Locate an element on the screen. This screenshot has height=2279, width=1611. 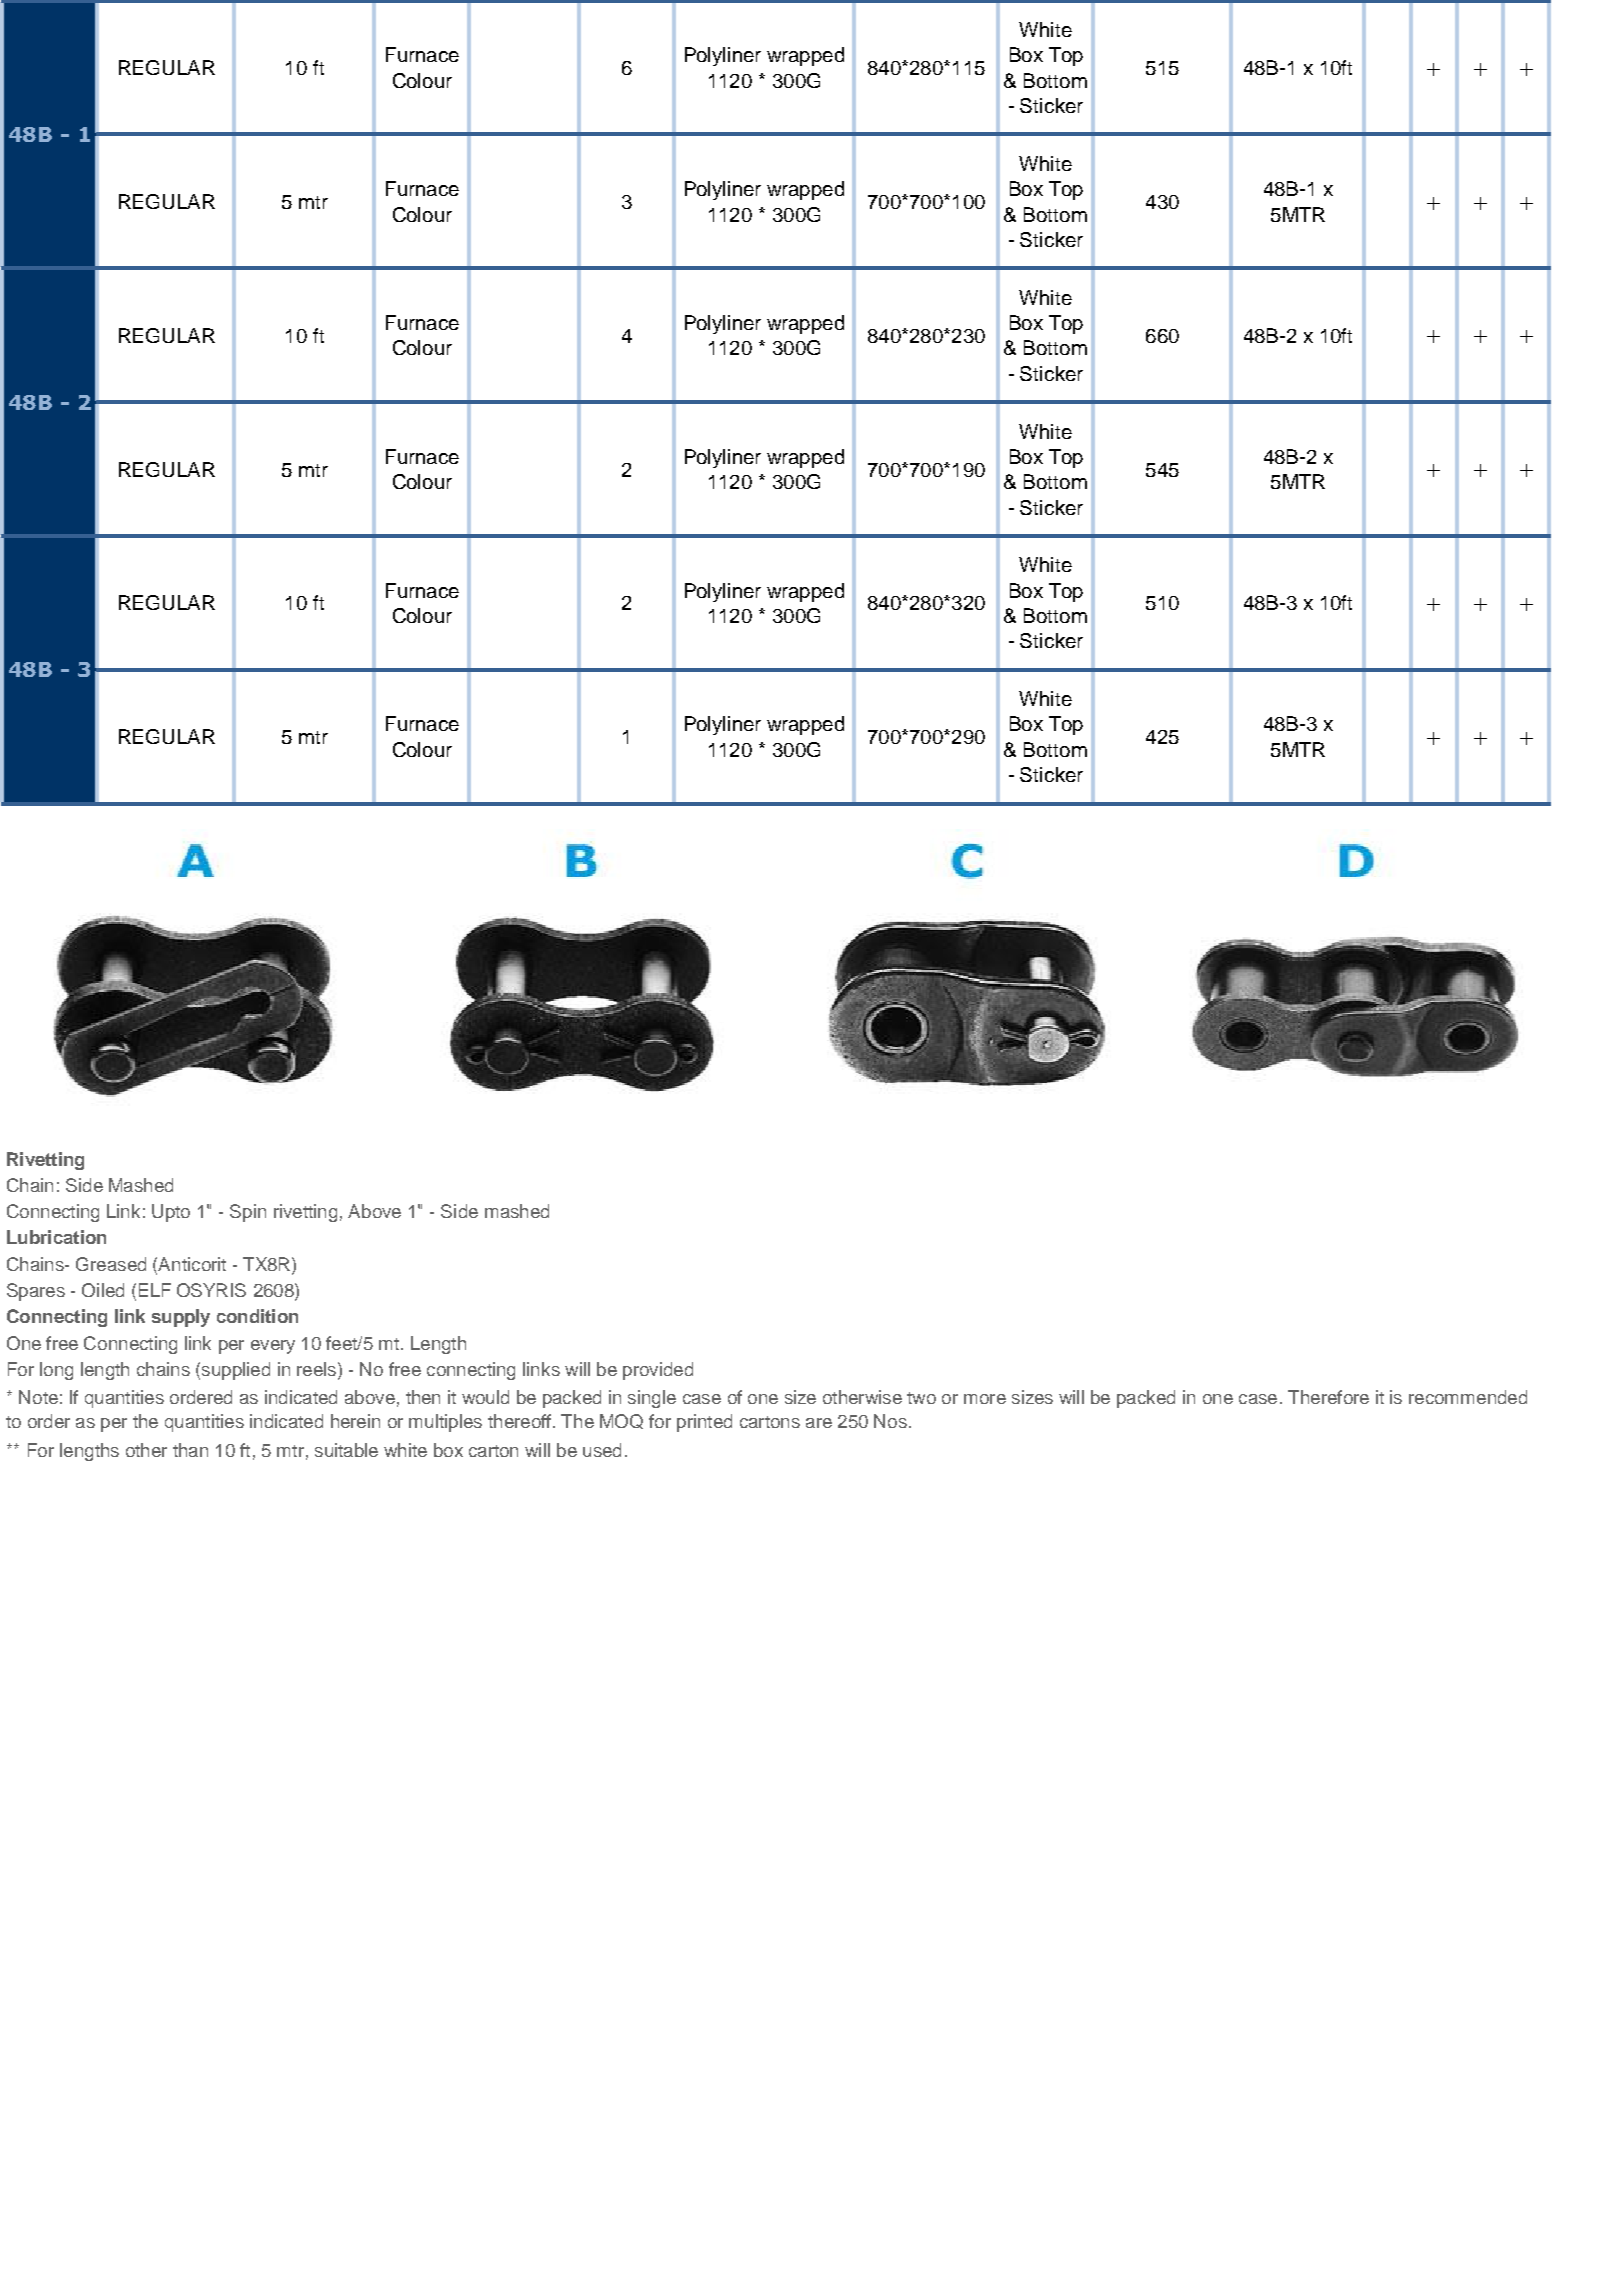
than is located at coordinates (190, 1450).
